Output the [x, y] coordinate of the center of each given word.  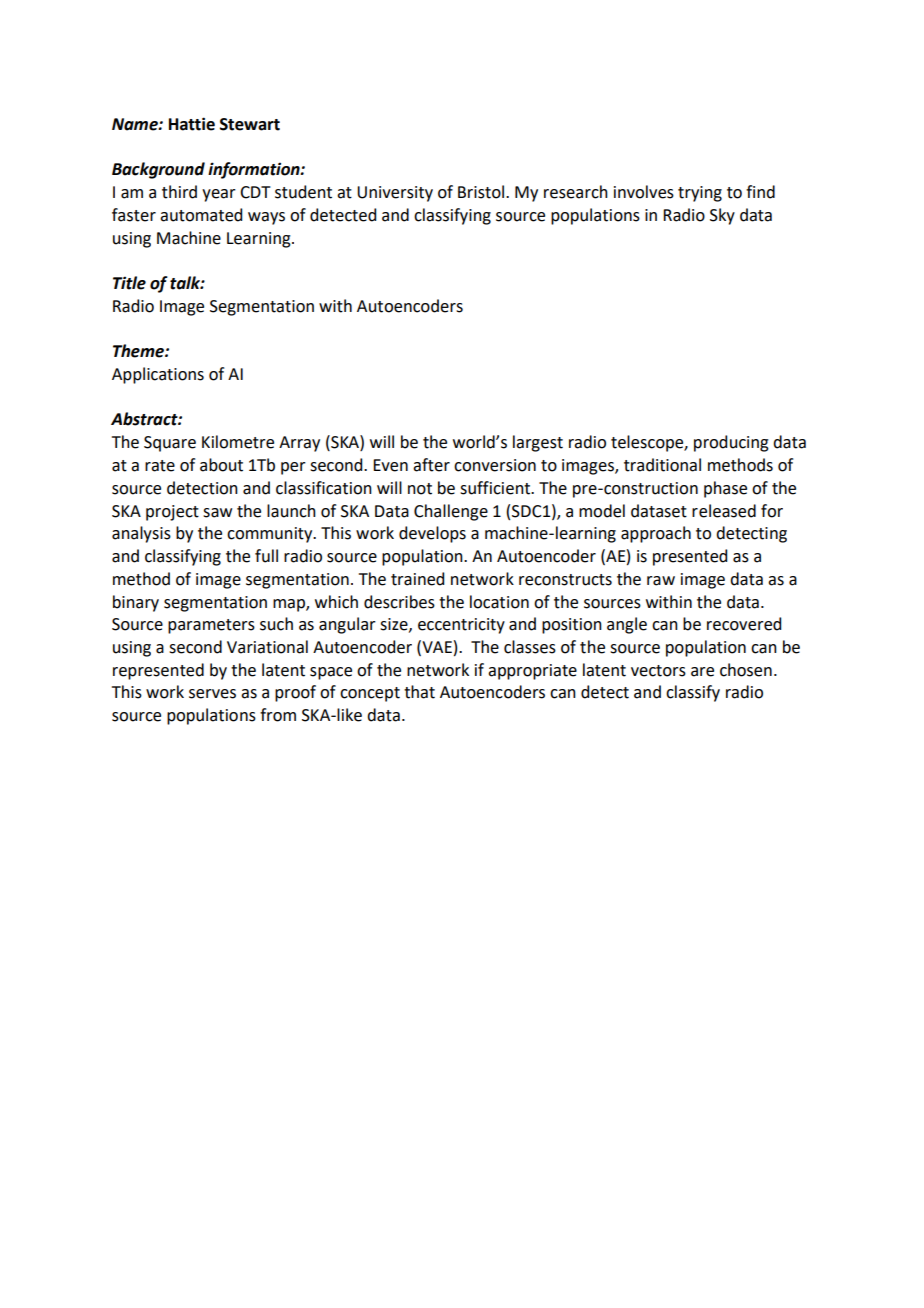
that [419, 692]
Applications [158, 375]
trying [700, 194]
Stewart [250, 124]
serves [212, 694]
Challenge [451, 512]
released [724, 511]
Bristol [481, 192]
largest [538, 443]
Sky [722, 216]
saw [217, 513]
